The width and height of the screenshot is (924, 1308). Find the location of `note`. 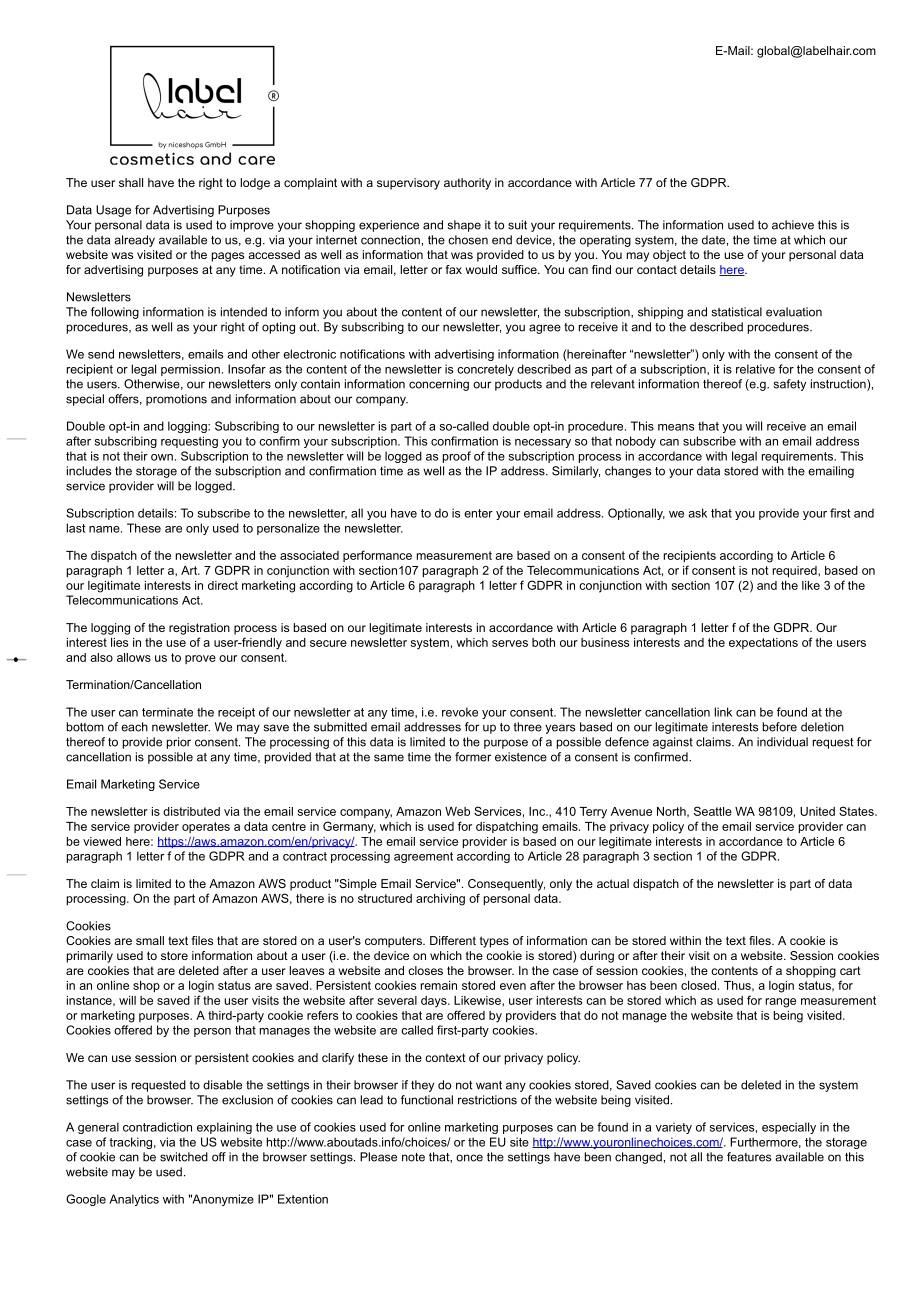

note is located at coordinates (413, 1157).
